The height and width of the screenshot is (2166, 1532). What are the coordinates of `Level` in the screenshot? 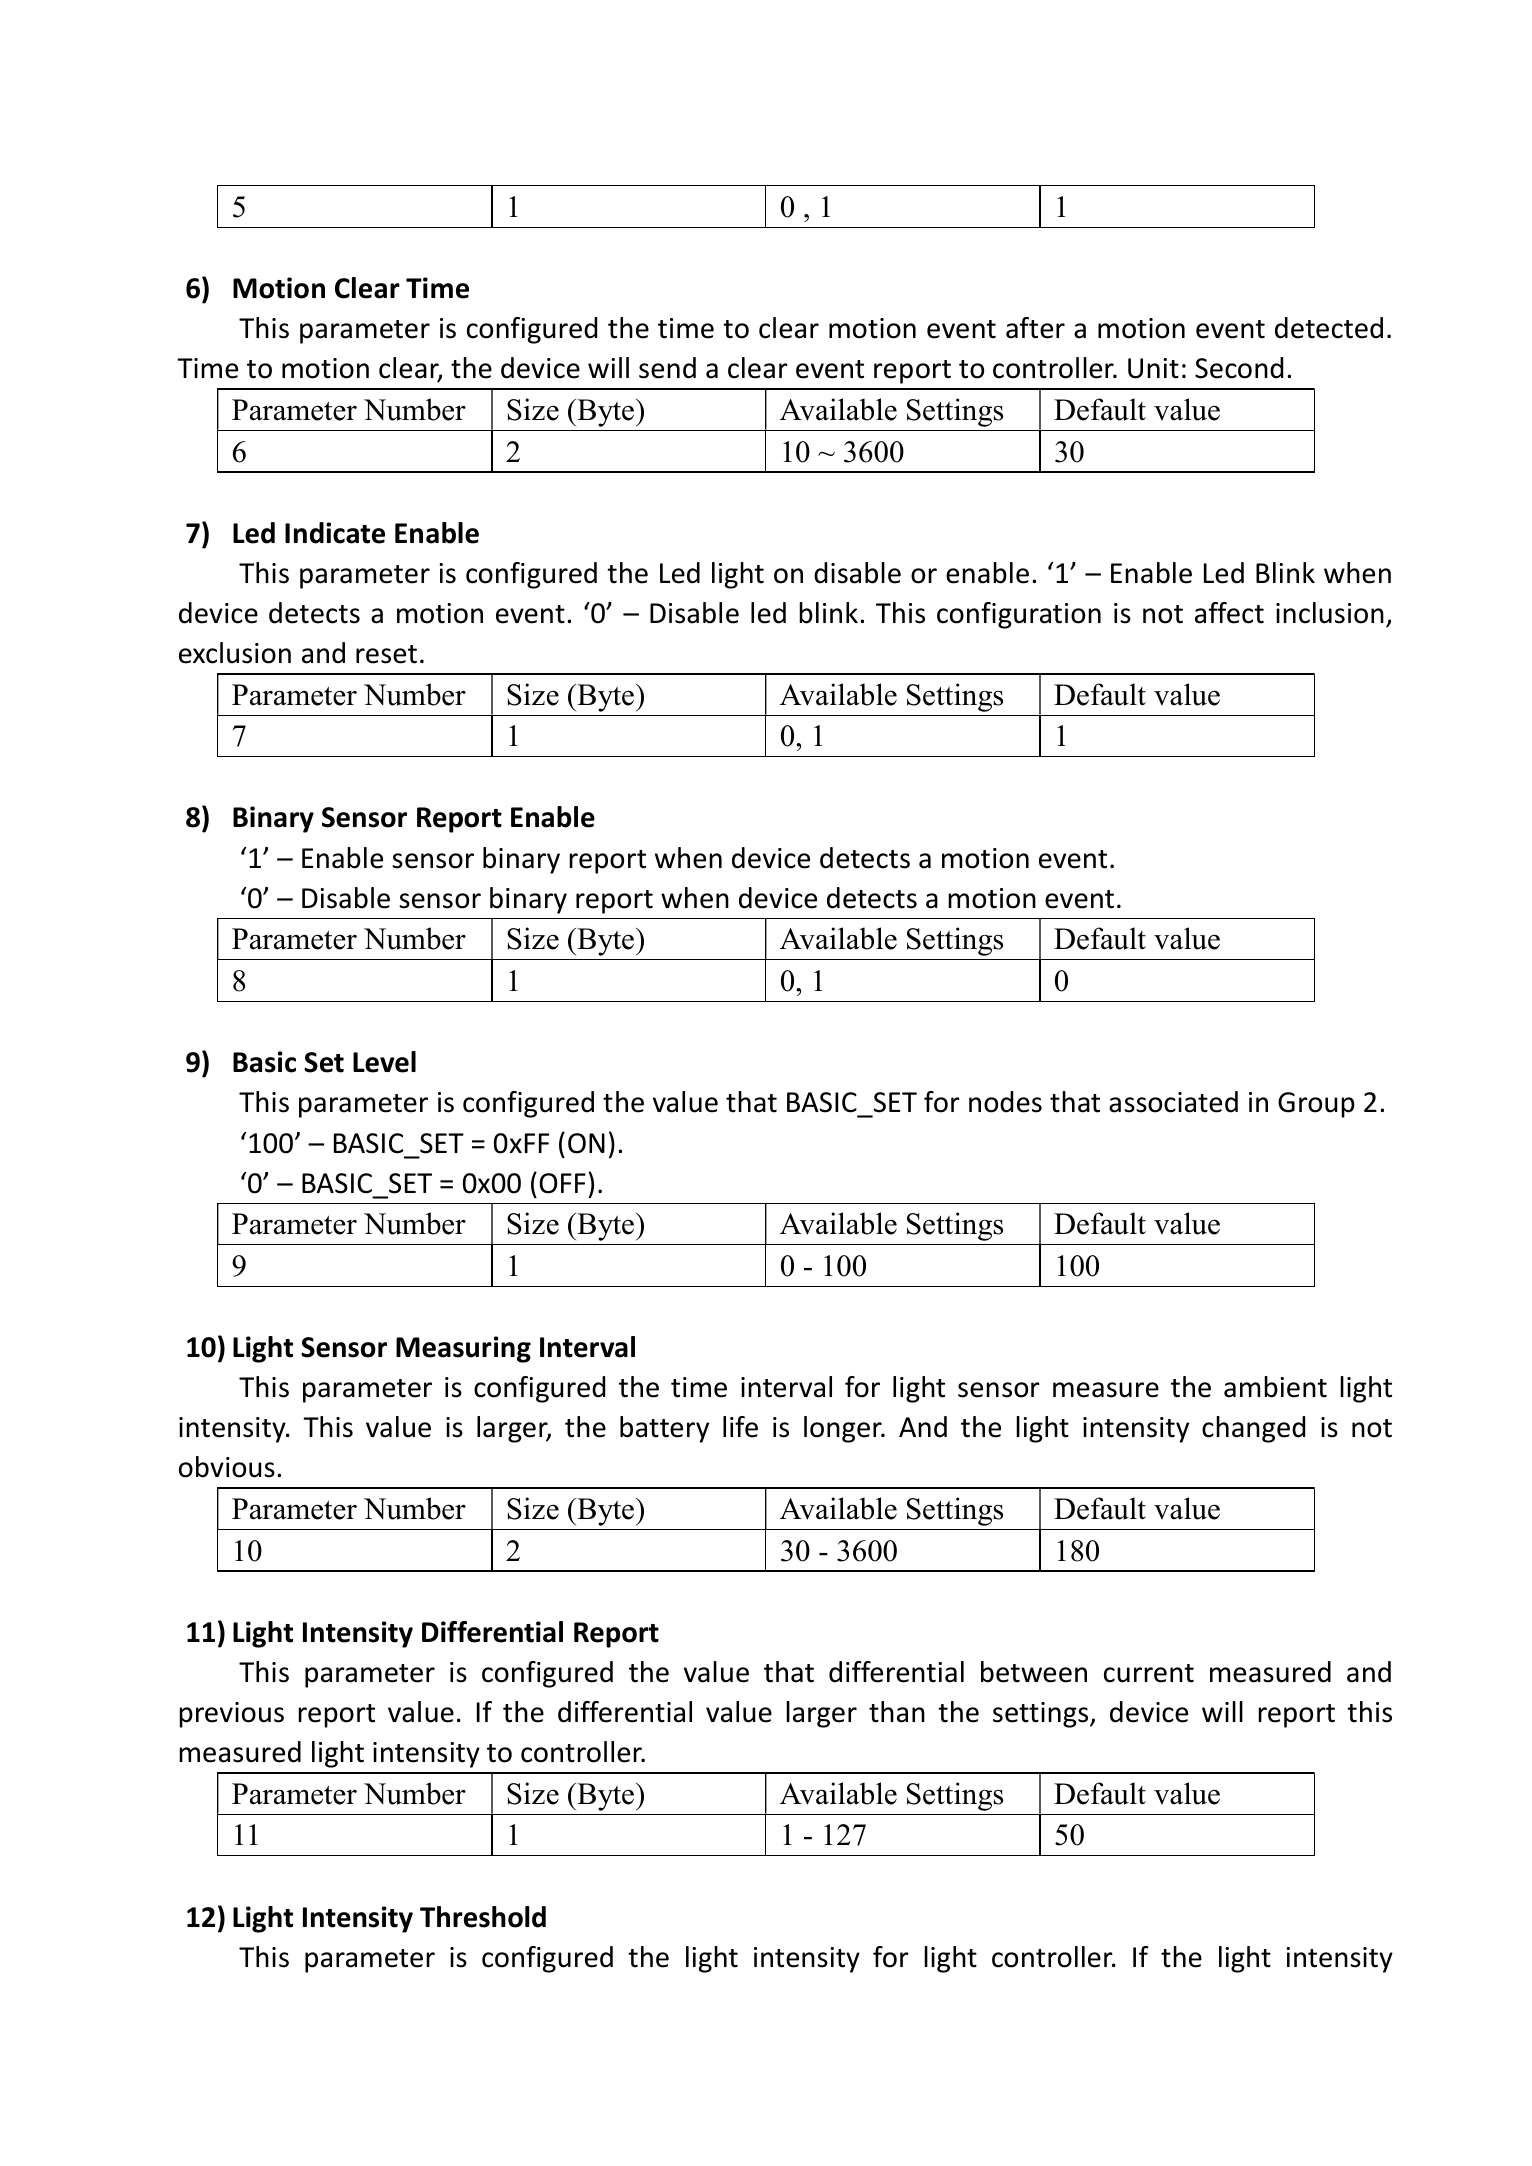 It's located at (384, 1062).
